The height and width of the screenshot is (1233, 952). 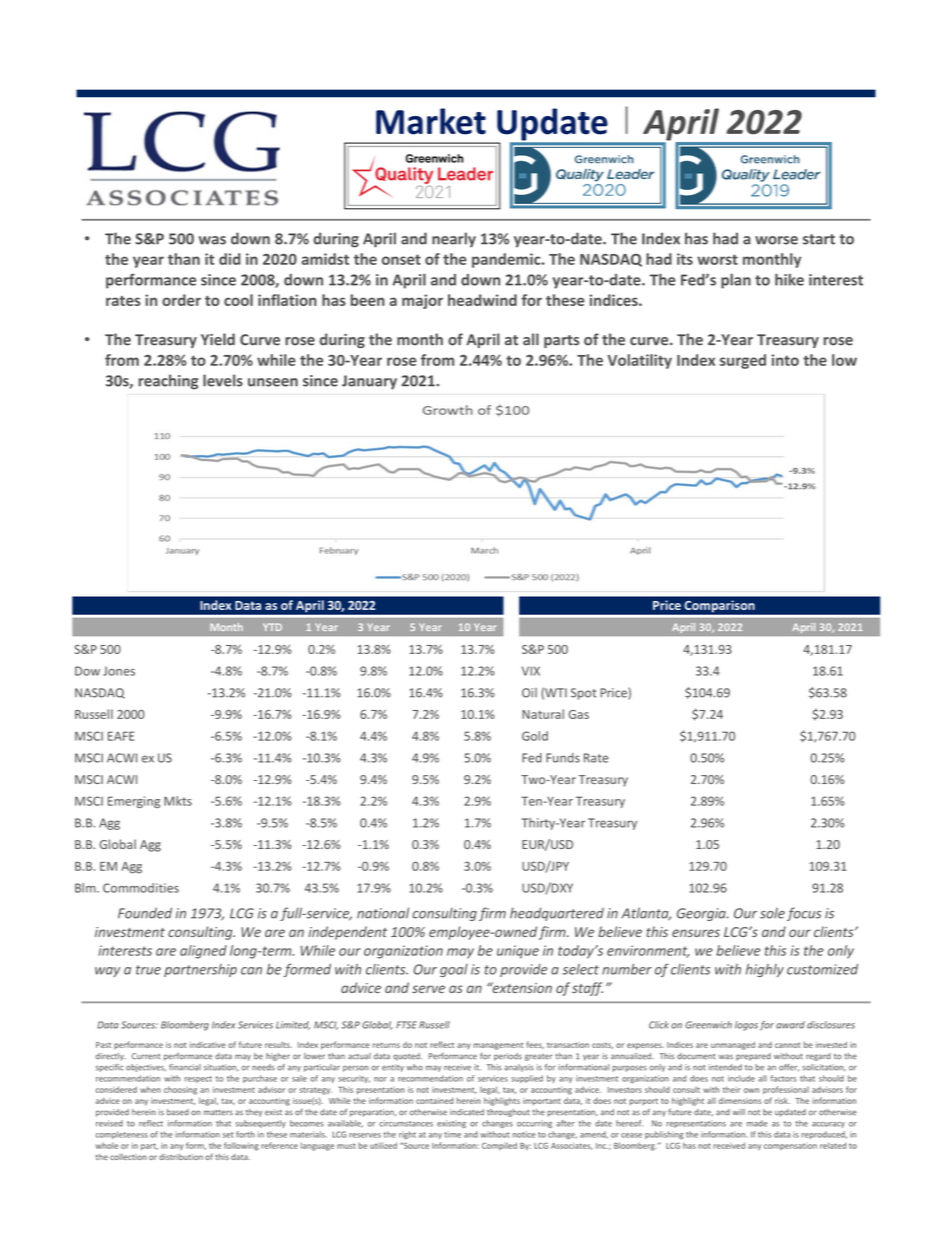 I want to click on did, so click(x=229, y=259).
